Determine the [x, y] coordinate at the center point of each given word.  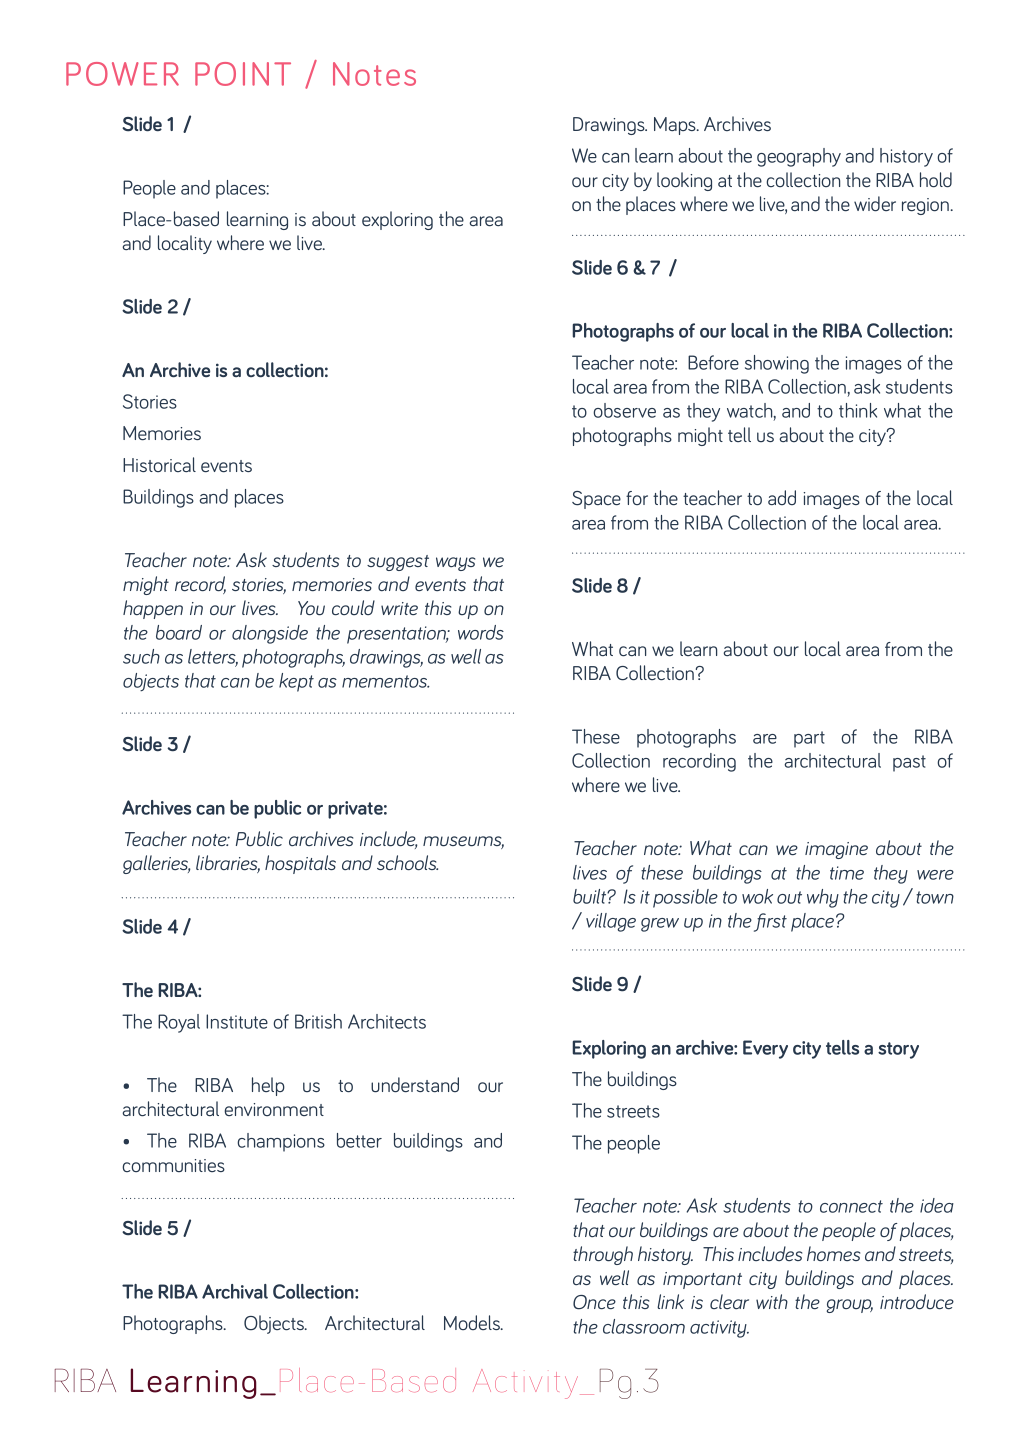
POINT [243, 74]
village [611, 922]
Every [765, 1049]
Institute [237, 1021]
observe [624, 410]
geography [799, 157]
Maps [676, 126]
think [858, 410]
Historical [159, 464]
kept [296, 682]
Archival [235, 1291]
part [809, 739]
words [481, 632]
